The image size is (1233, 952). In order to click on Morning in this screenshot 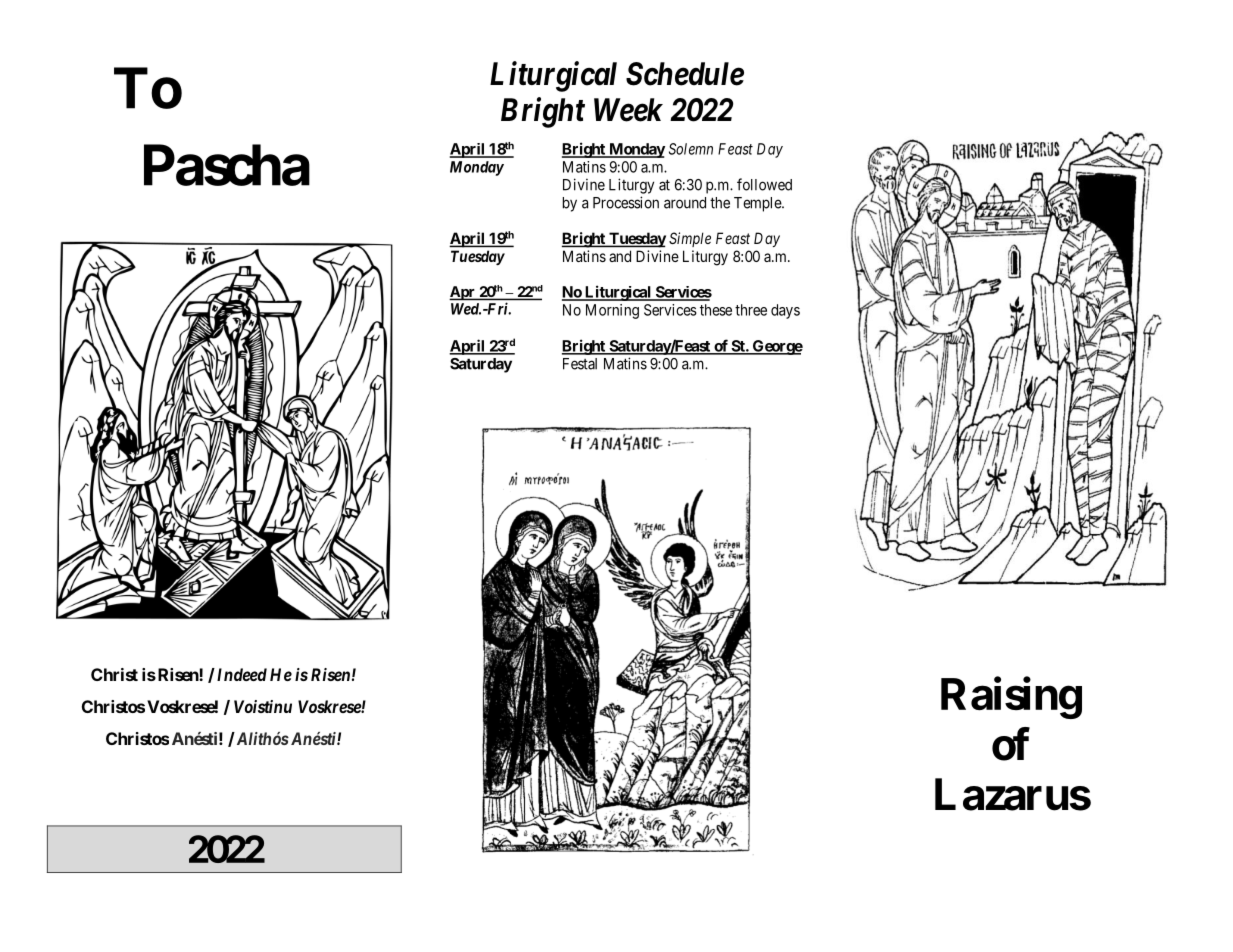, I will do `click(612, 311)`.
